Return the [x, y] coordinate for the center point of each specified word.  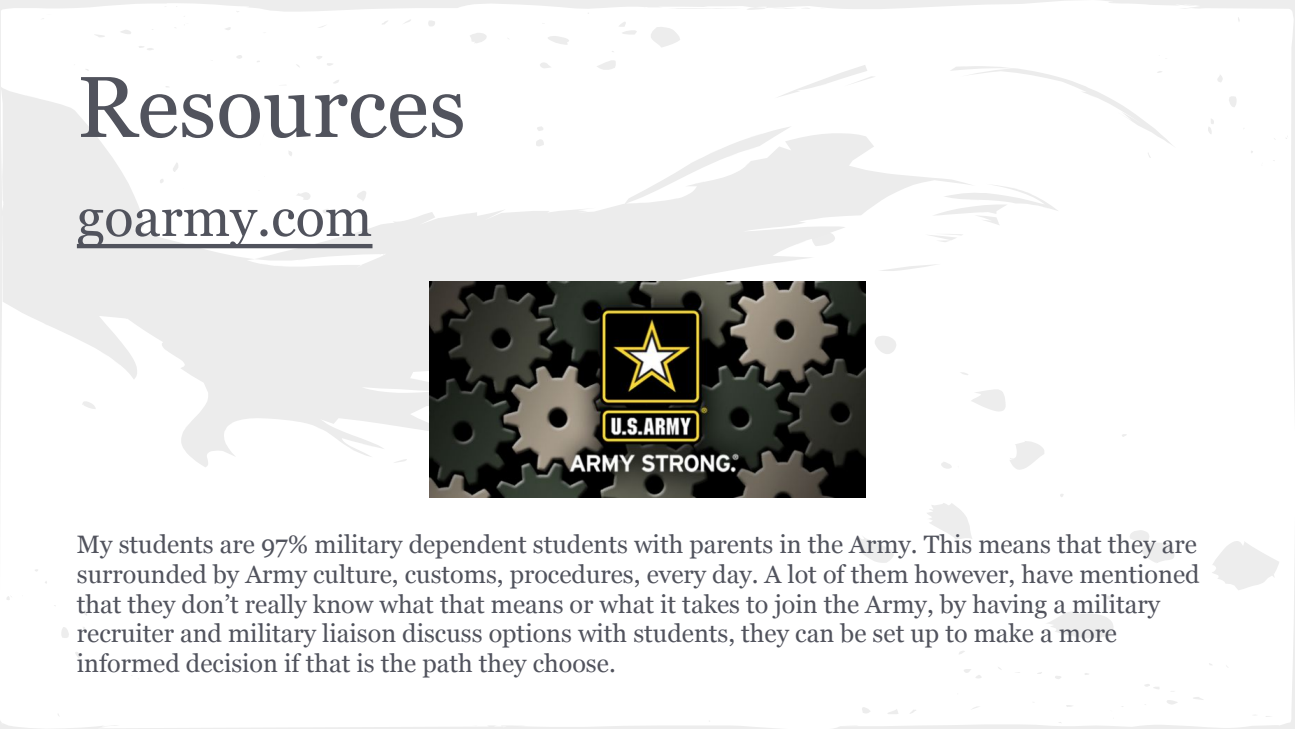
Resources [272, 107]
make [1003, 633]
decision [232, 663]
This [948, 544]
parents [731, 548]
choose [572, 663]
